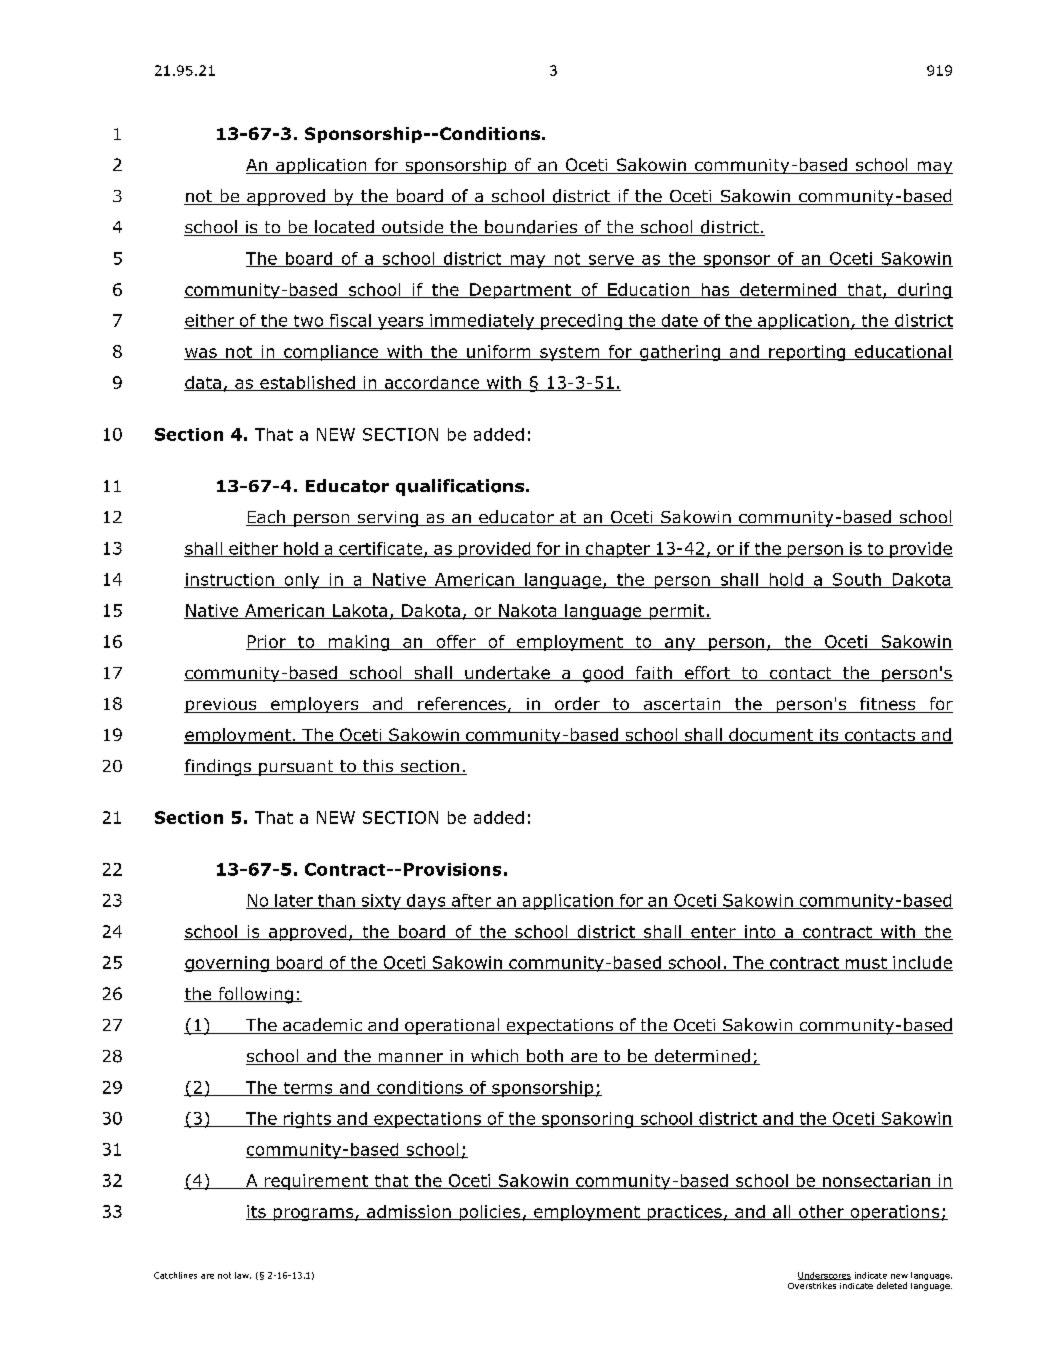 The width and height of the document is (1045, 1352). What do you see at coordinates (618, 550) in the document?
I see `chapter` at bounding box center [618, 550].
